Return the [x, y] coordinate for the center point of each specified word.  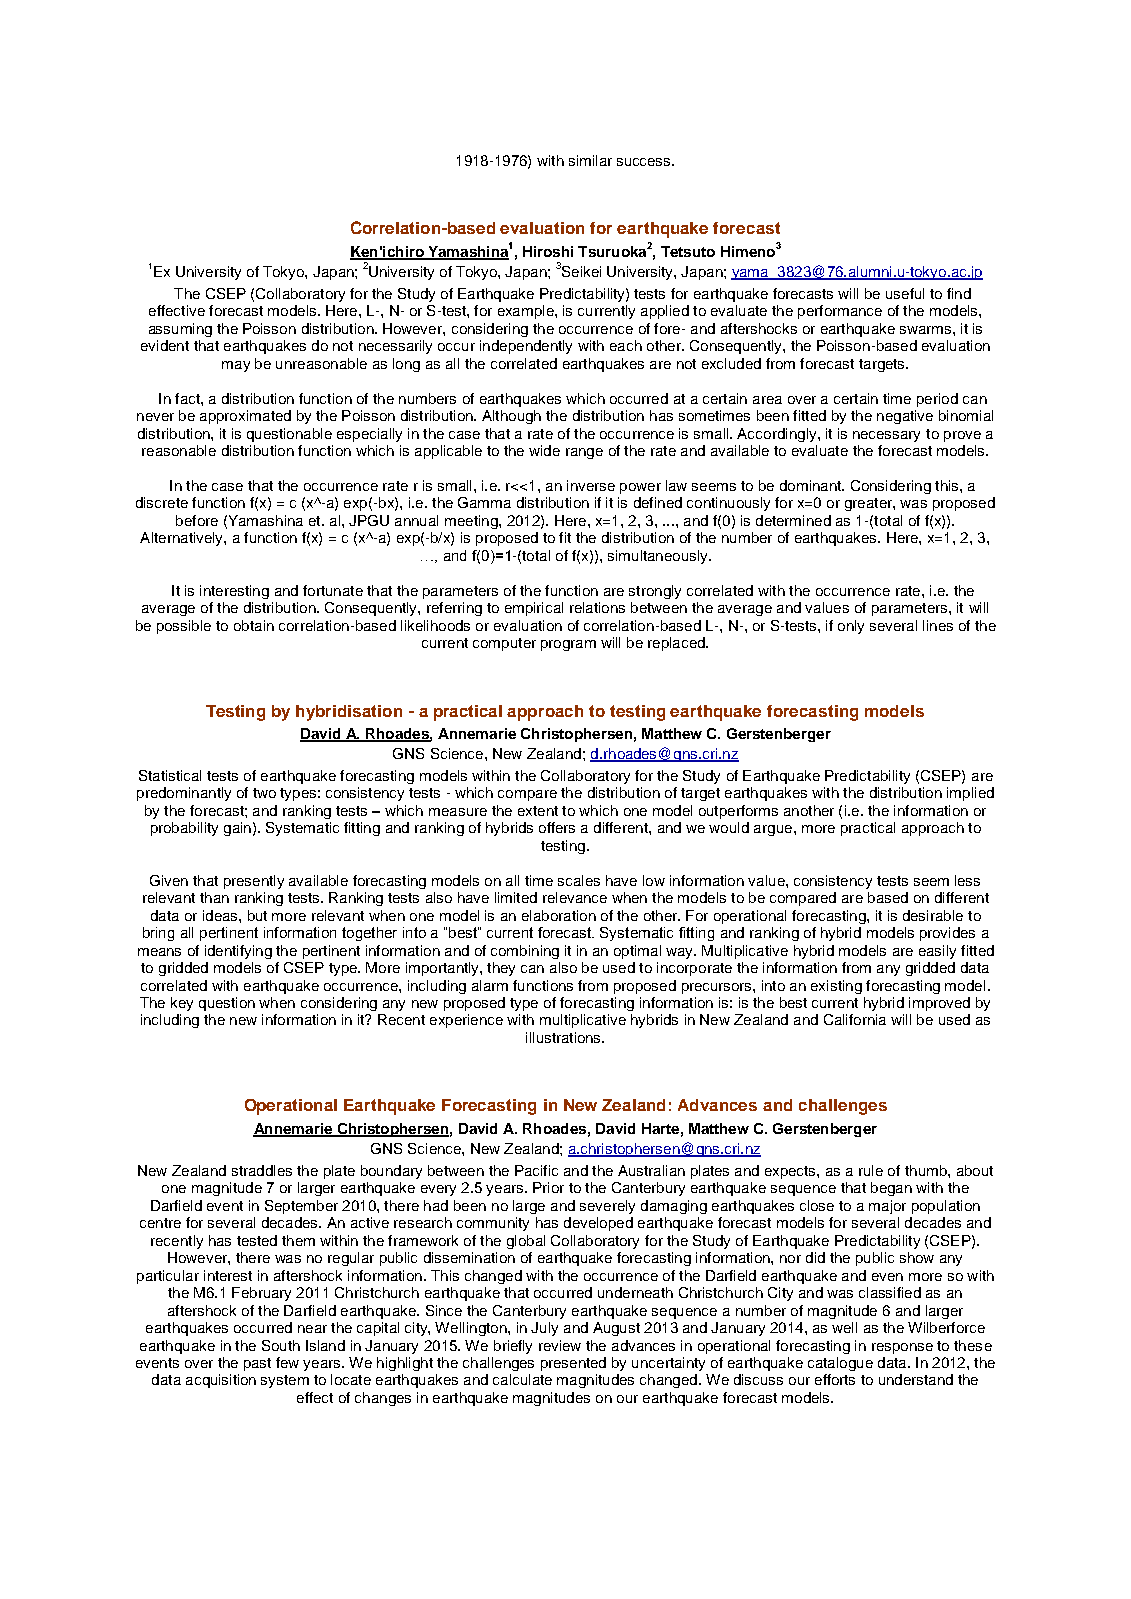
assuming [180, 330]
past [257, 1364]
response [902, 1348]
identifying [238, 952]
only [851, 627]
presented [573, 1364]
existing [836, 987]
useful [905, 293]
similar [590, 160]
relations [597, 607]
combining [525, 952]
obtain [254, 625]
